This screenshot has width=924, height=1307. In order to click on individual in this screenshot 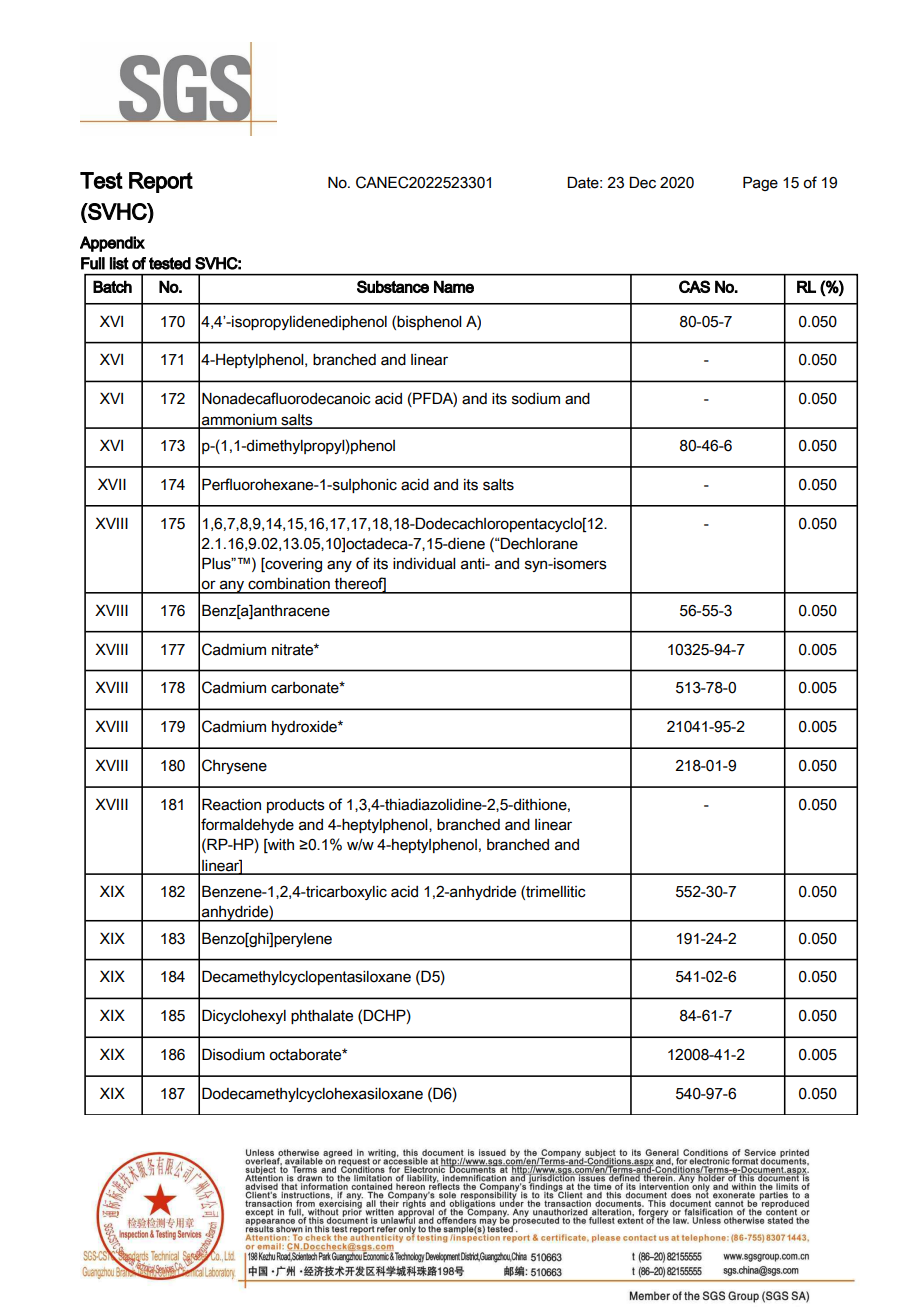, I will do `click(424, 564)`.
